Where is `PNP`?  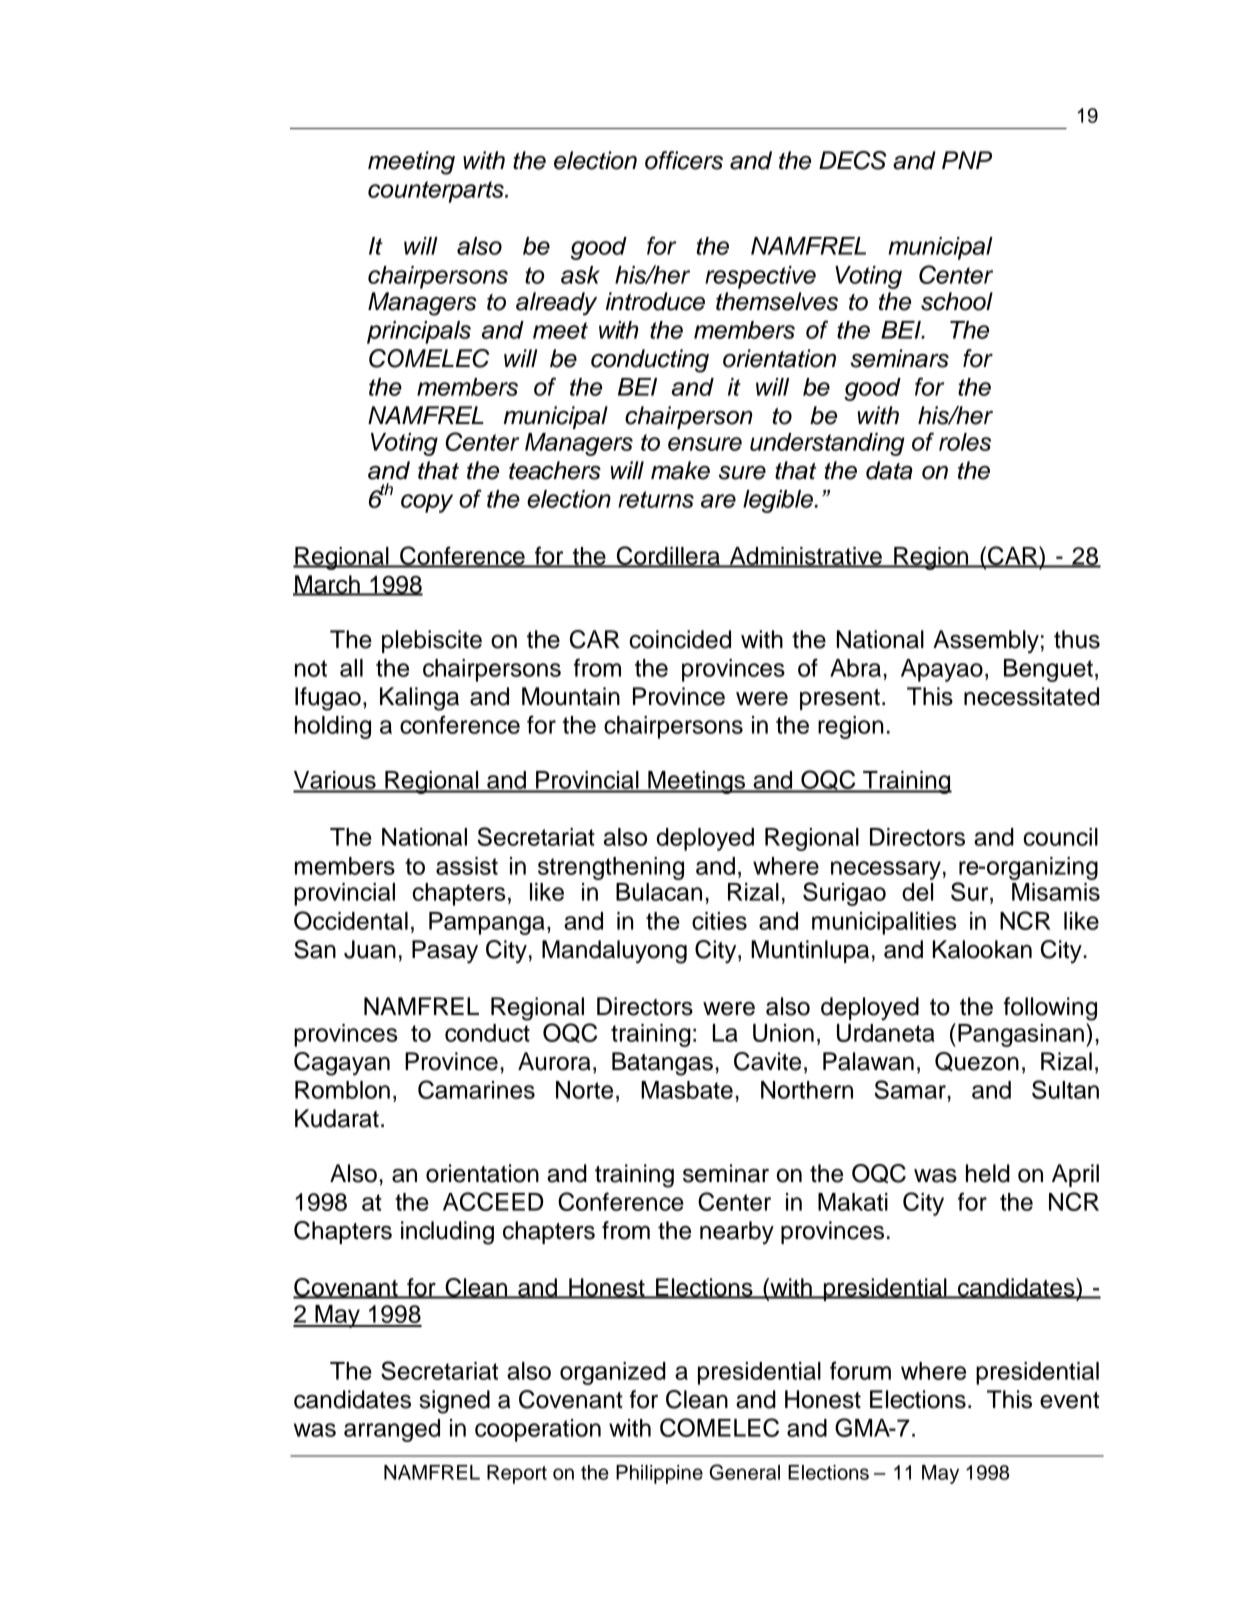
PNP is located at coordinates (967, 160).
